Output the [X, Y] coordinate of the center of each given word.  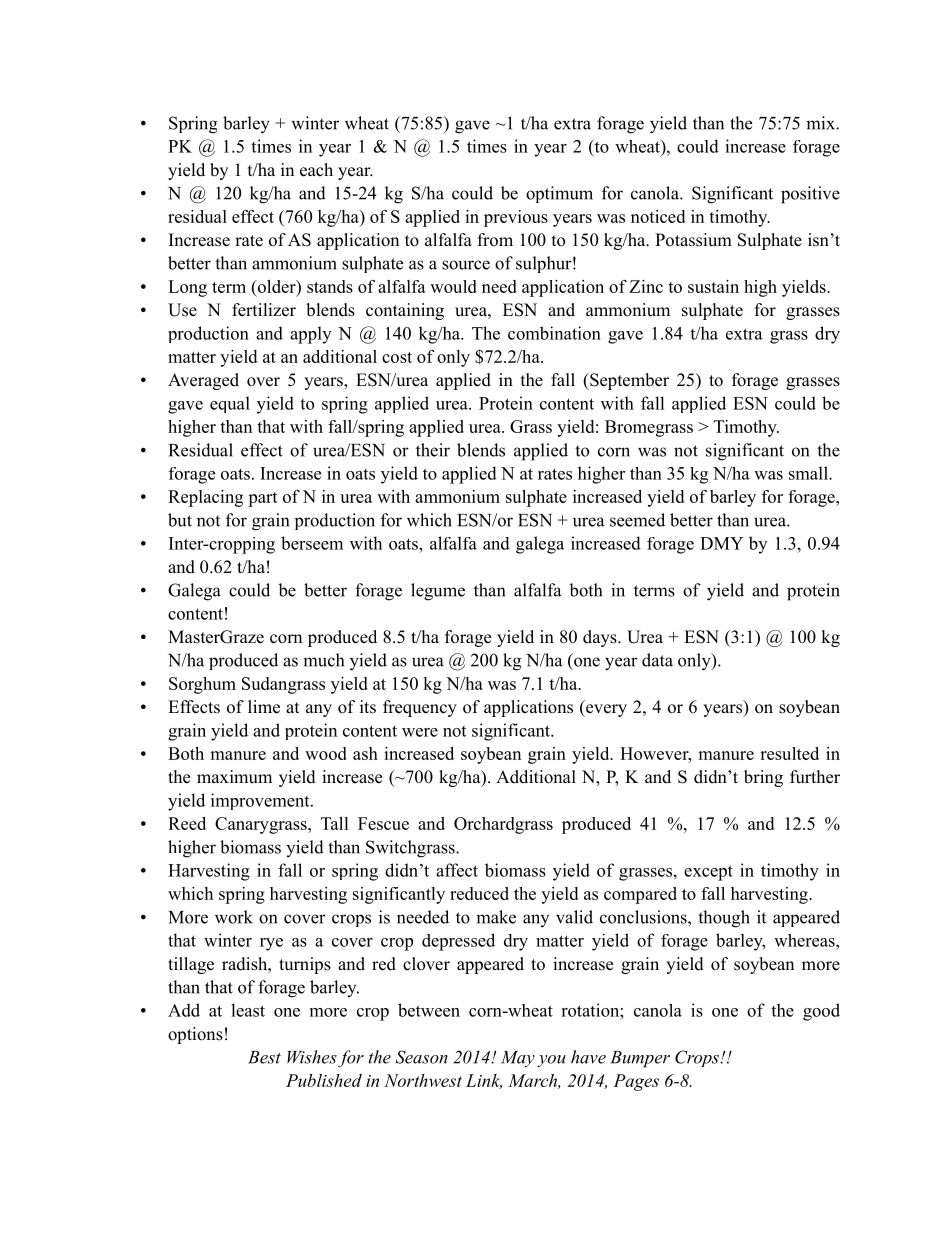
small [809, 473]
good [821, 1012]
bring [763, 778]
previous [516, 218]
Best [264, 1057]
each [316, 170]
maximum [234, 776]
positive [810, 195]
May [518, 1059]
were [420, 732]
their [433, 450]
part [263, 499]
